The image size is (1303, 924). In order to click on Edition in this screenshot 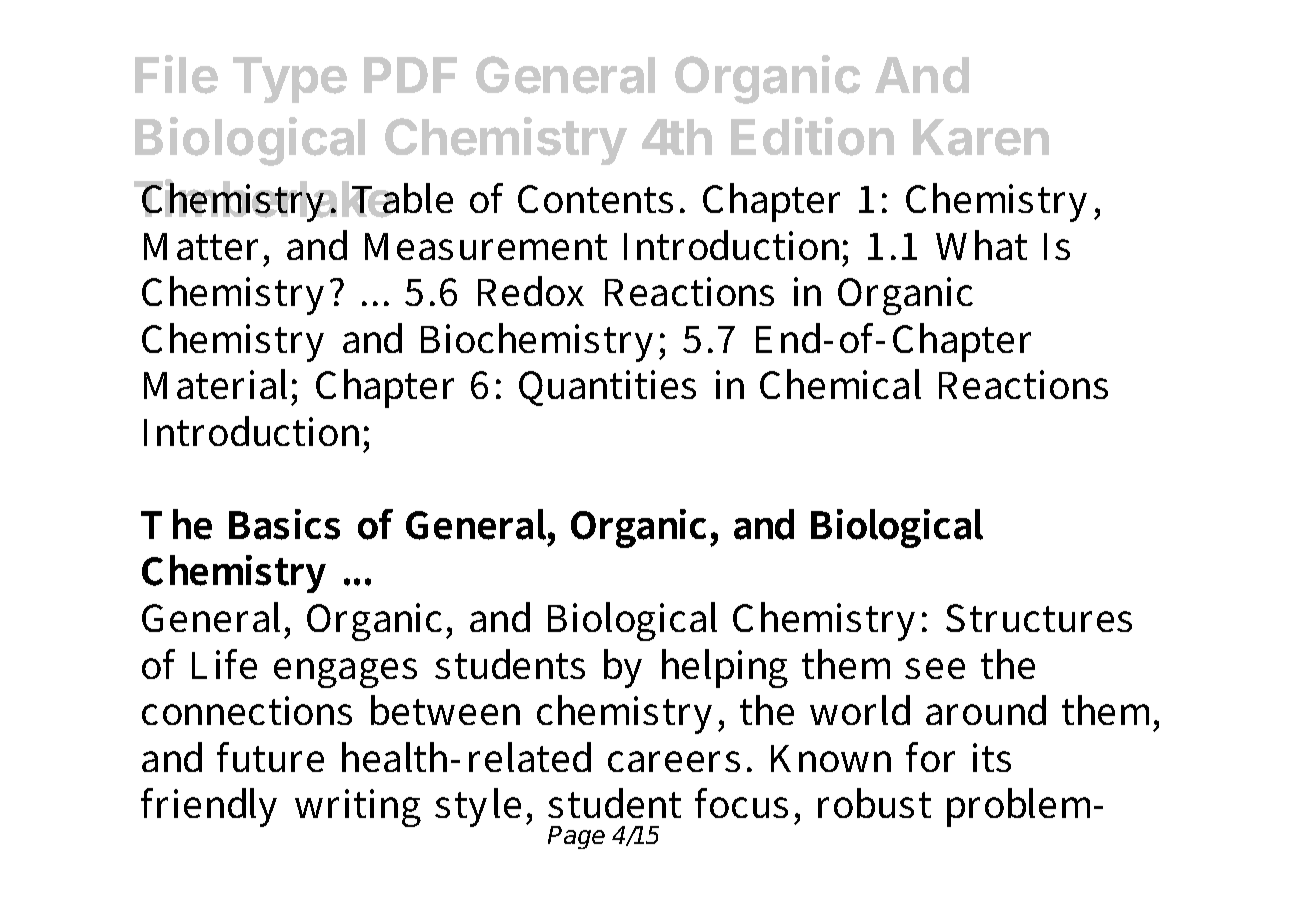, I will do `click(812, 136)`.
